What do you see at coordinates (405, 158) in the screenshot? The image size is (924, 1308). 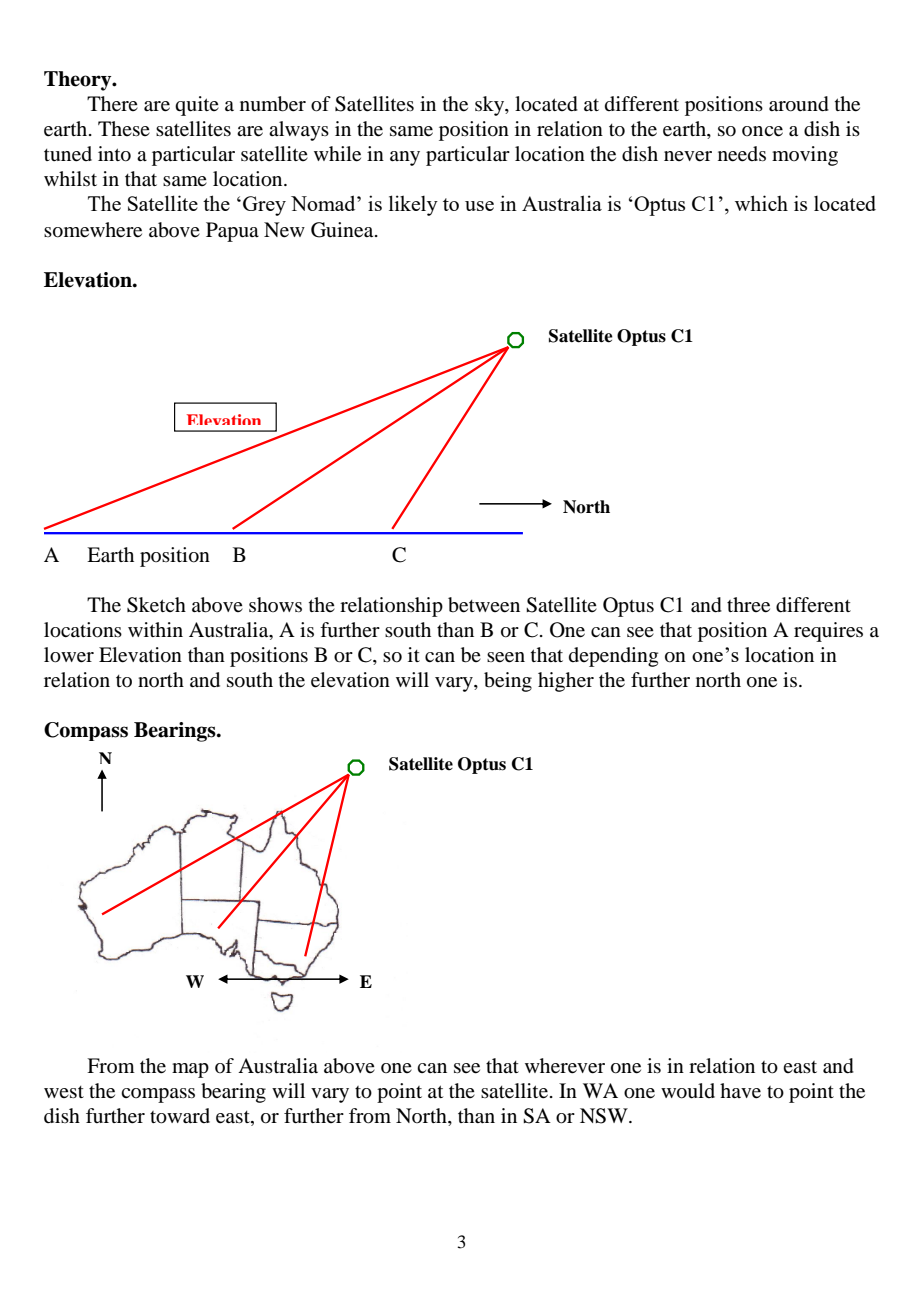 I see `any` at bounding box center [405, 158].
